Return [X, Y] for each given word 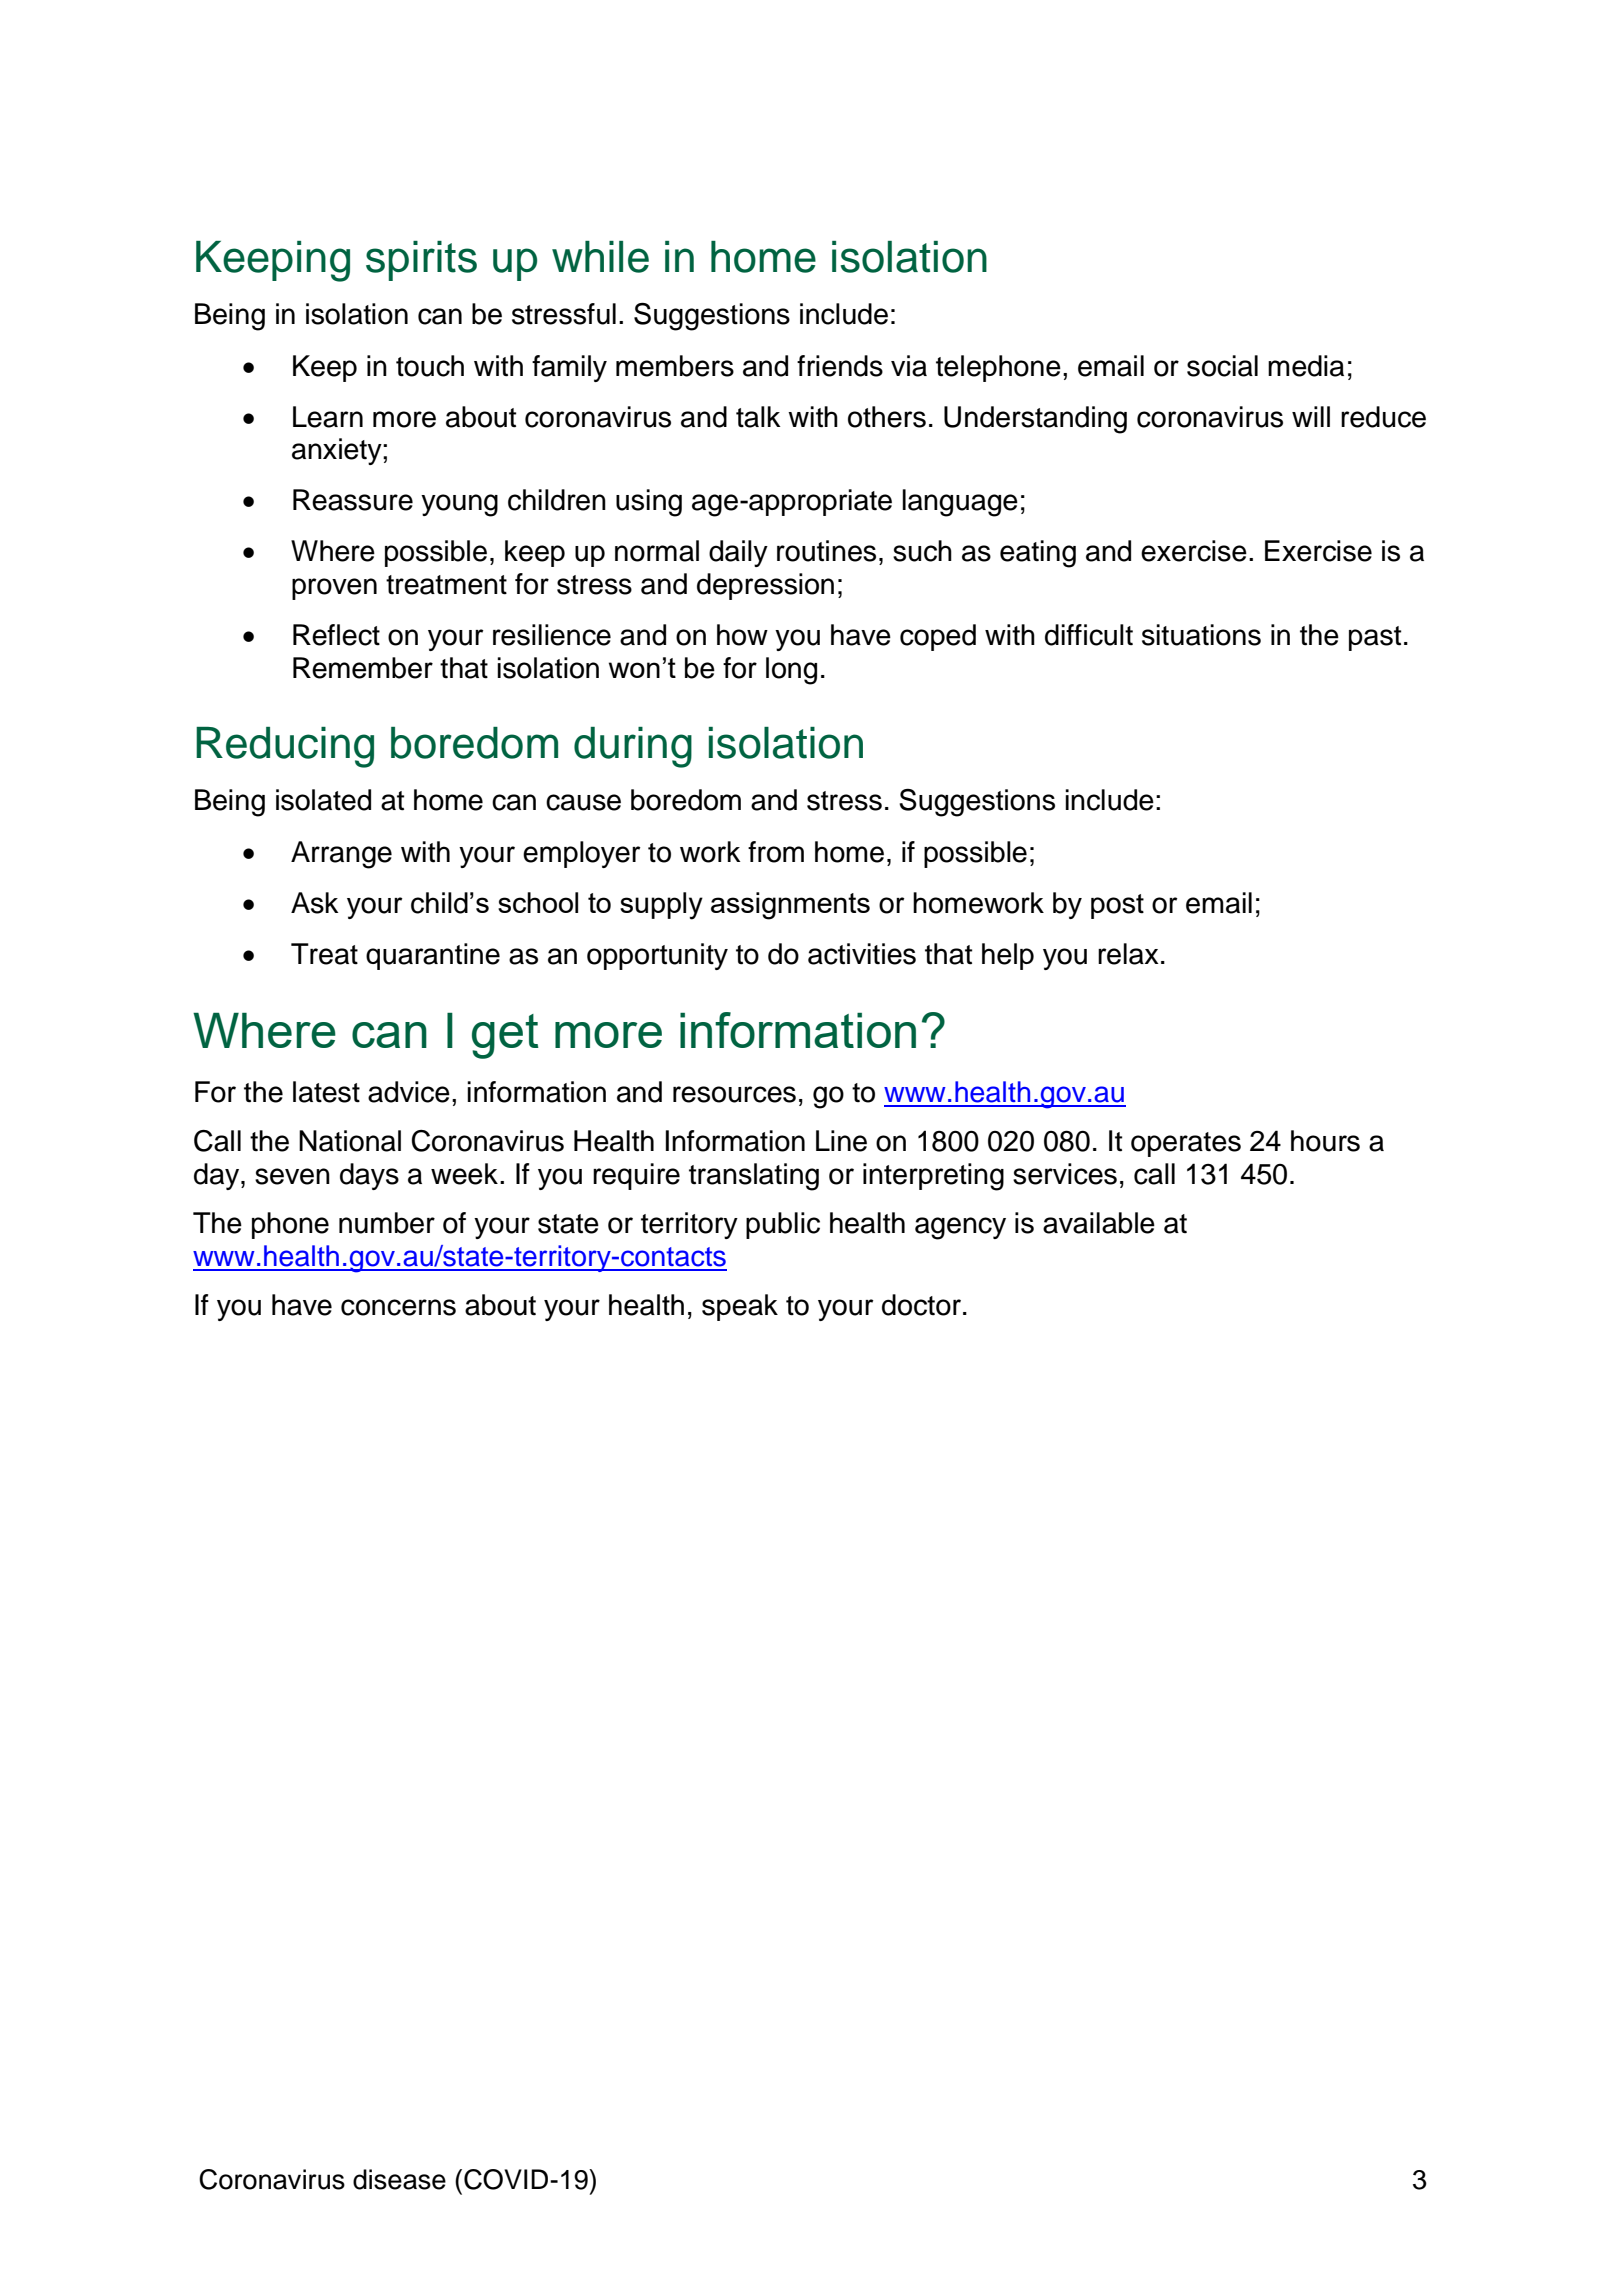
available [1099, 1223]
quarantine [433, 956]
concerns [398, 1307]
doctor [921, 1305]
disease [399, 2179]
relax [1128, 954]
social [1222, 366]
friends [840, 366]
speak [740, 1307]
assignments [790, 906]
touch [430, 366]
